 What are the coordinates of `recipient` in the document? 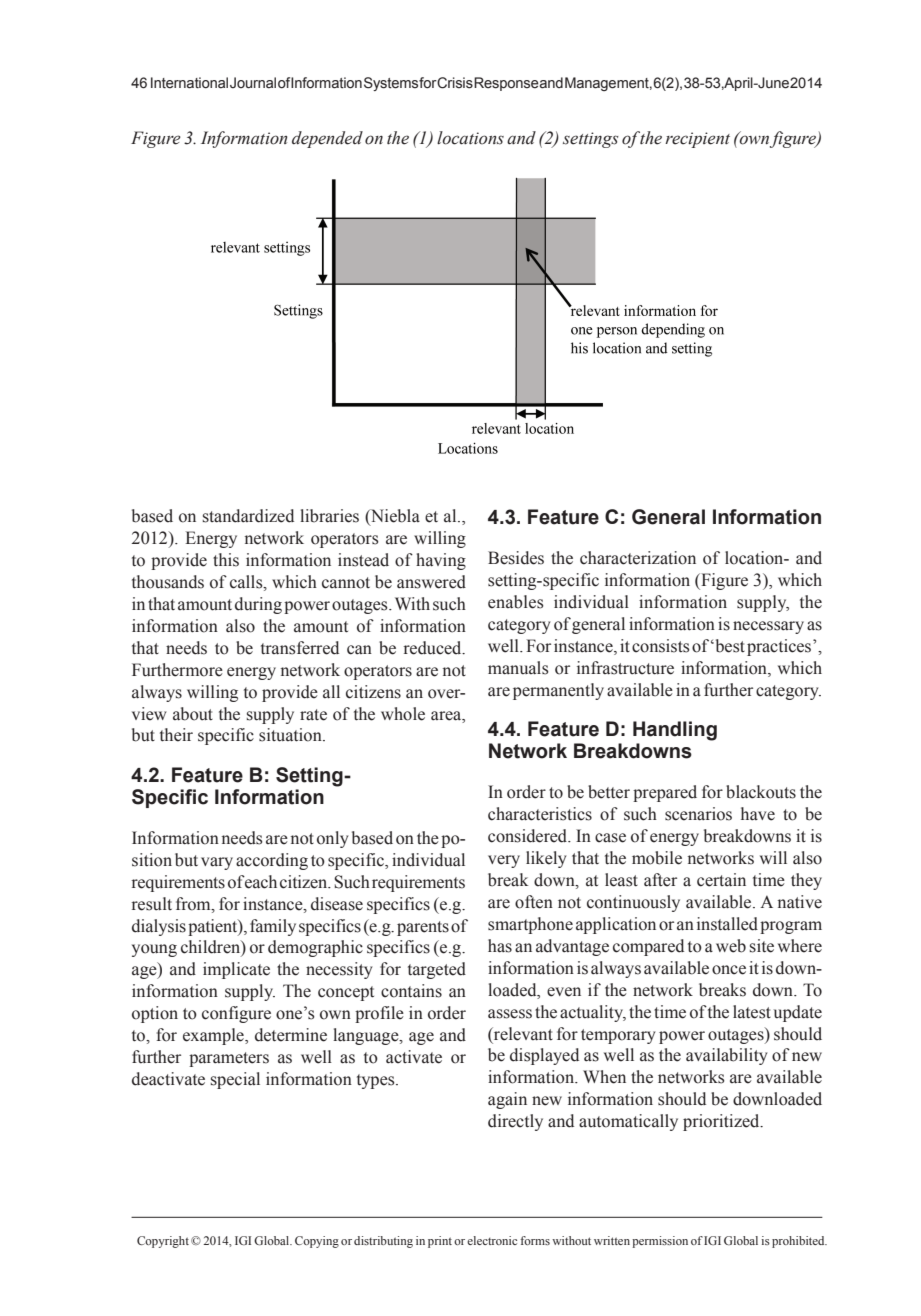 It's located at (697, 140).
